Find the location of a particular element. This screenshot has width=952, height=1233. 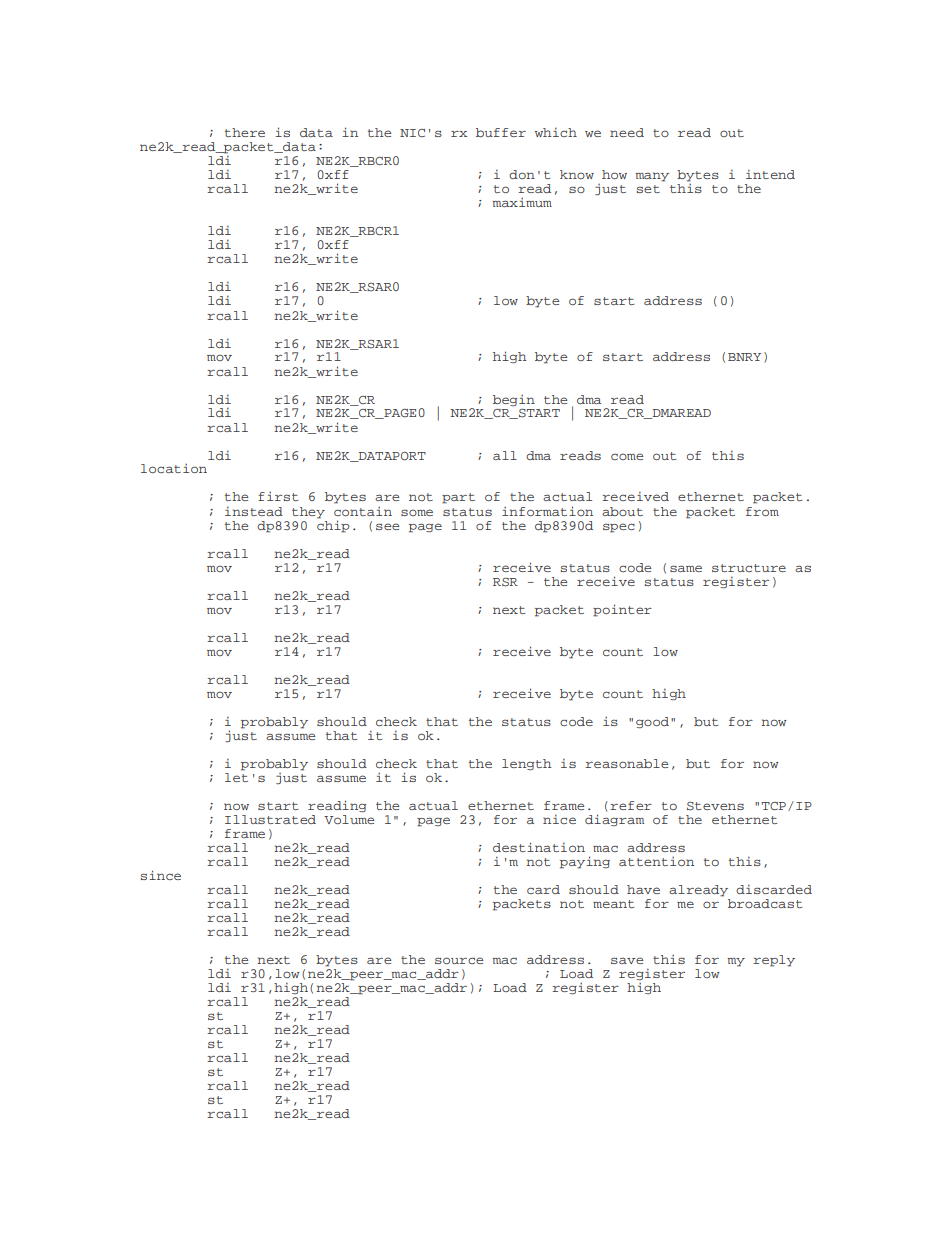

buffer is located at coordinates (501, 132).
